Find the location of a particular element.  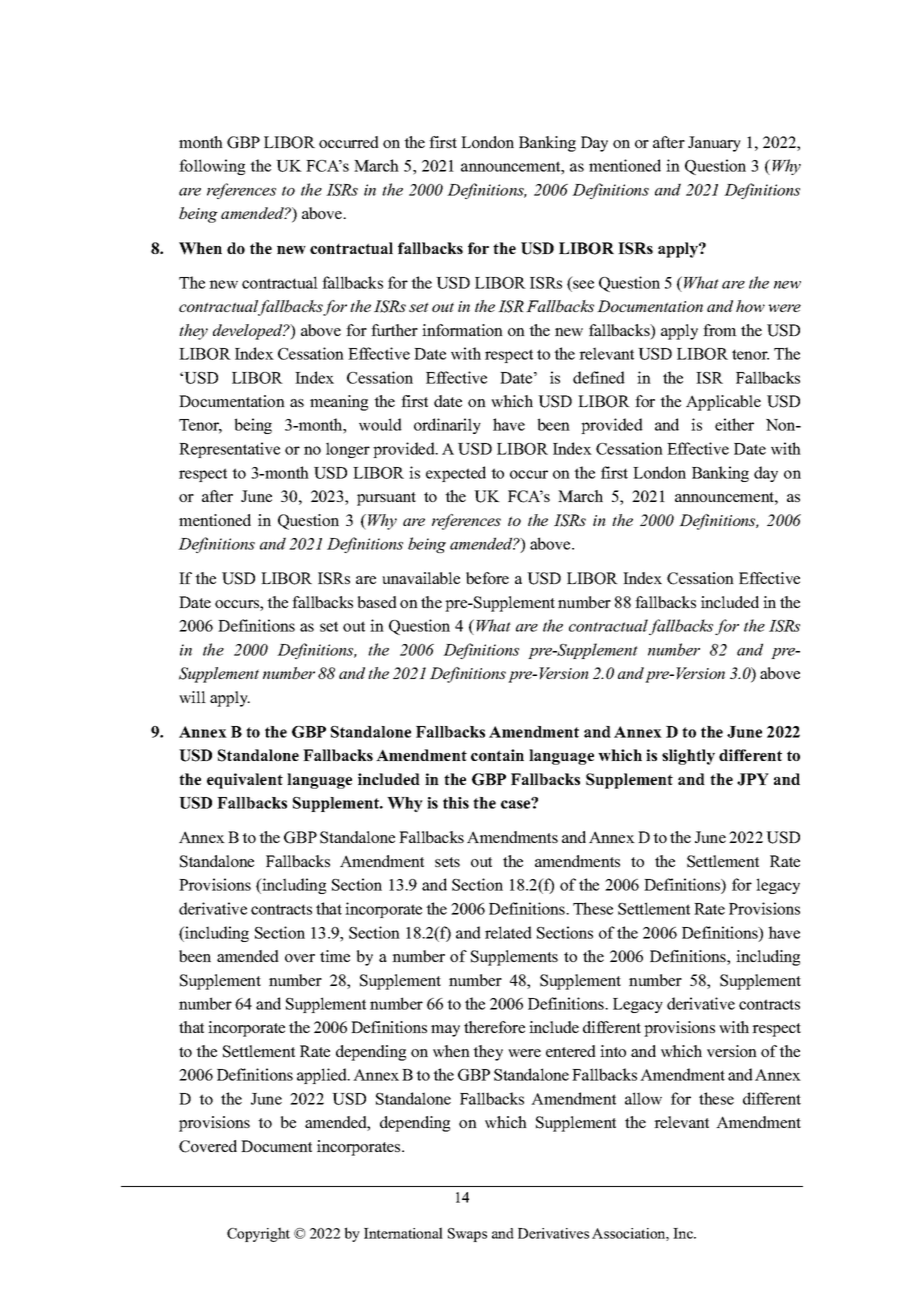

either is located at coordinates (734, 424).
